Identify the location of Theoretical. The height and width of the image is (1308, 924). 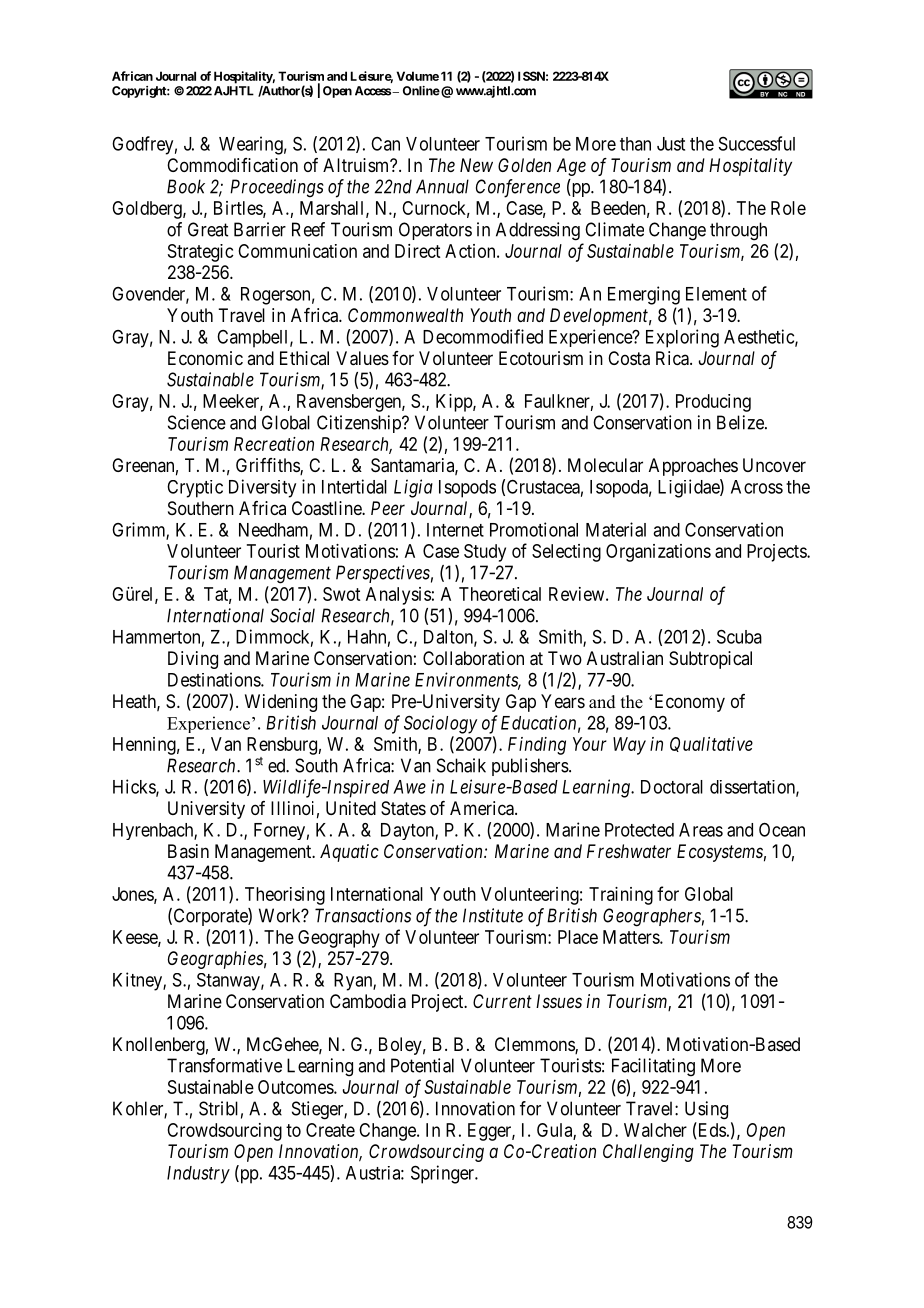
(500, 594).
